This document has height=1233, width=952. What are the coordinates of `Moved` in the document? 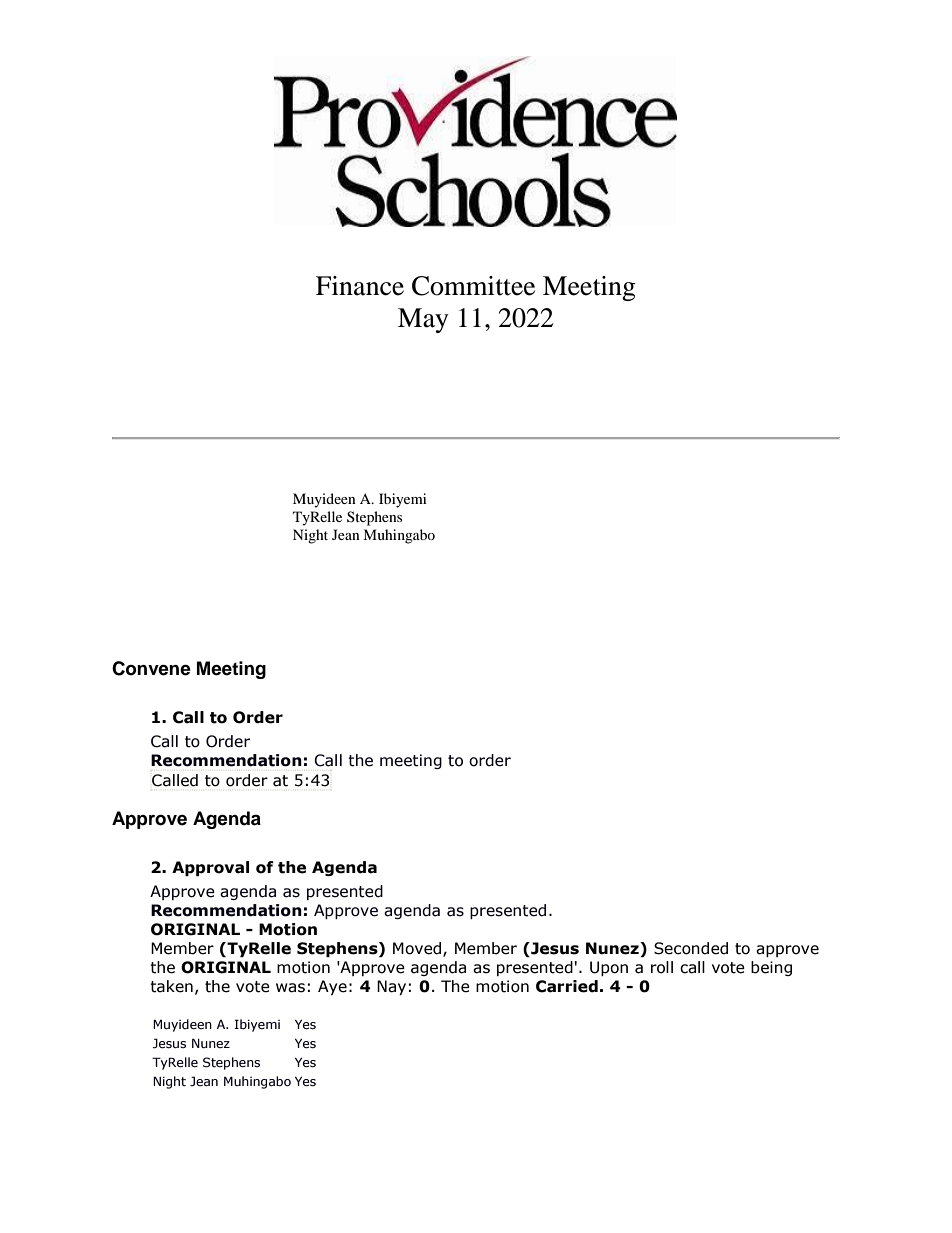 It's located at (418, 949).
